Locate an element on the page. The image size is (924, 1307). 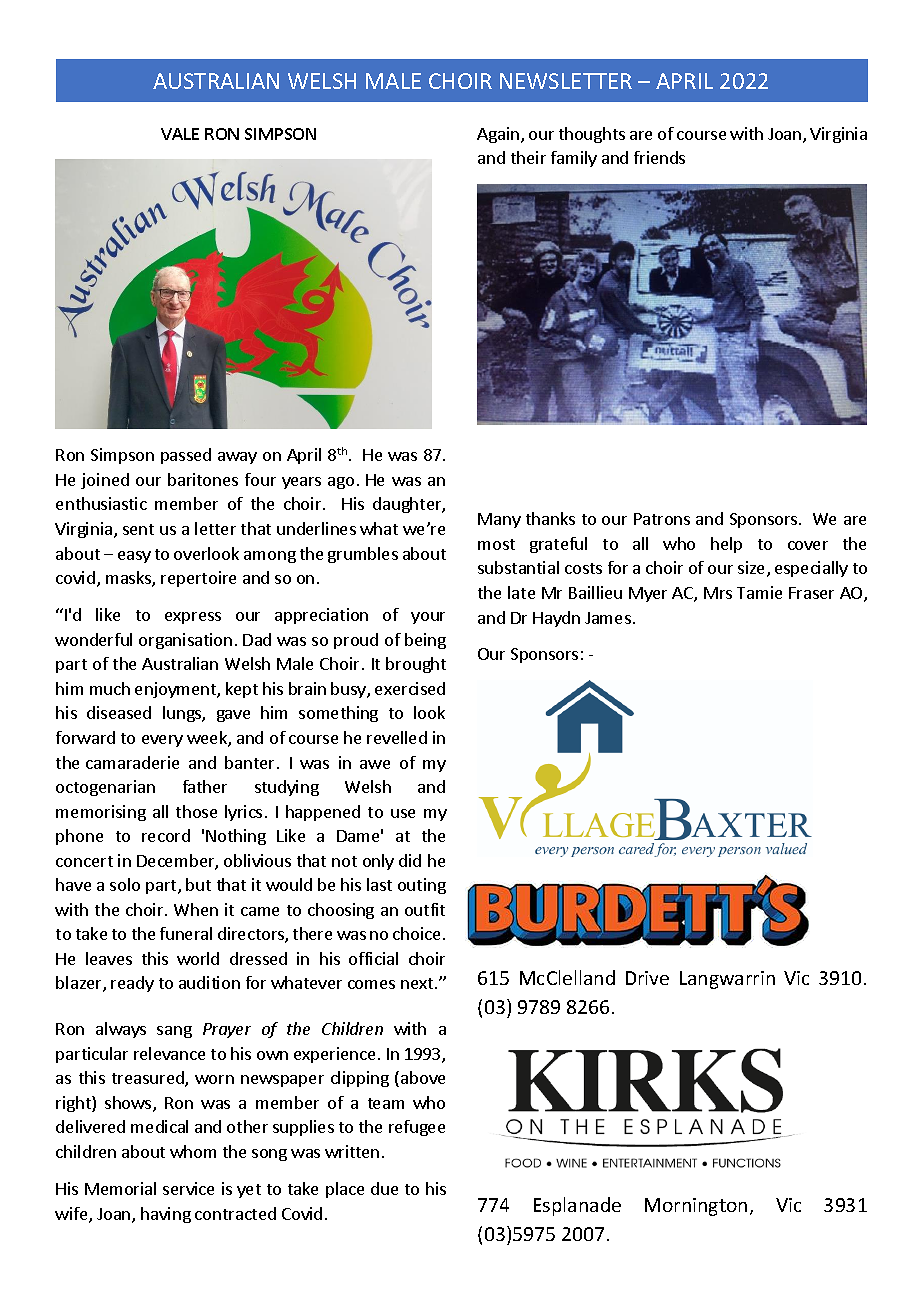
friends is located at coordinates (659, 157).
